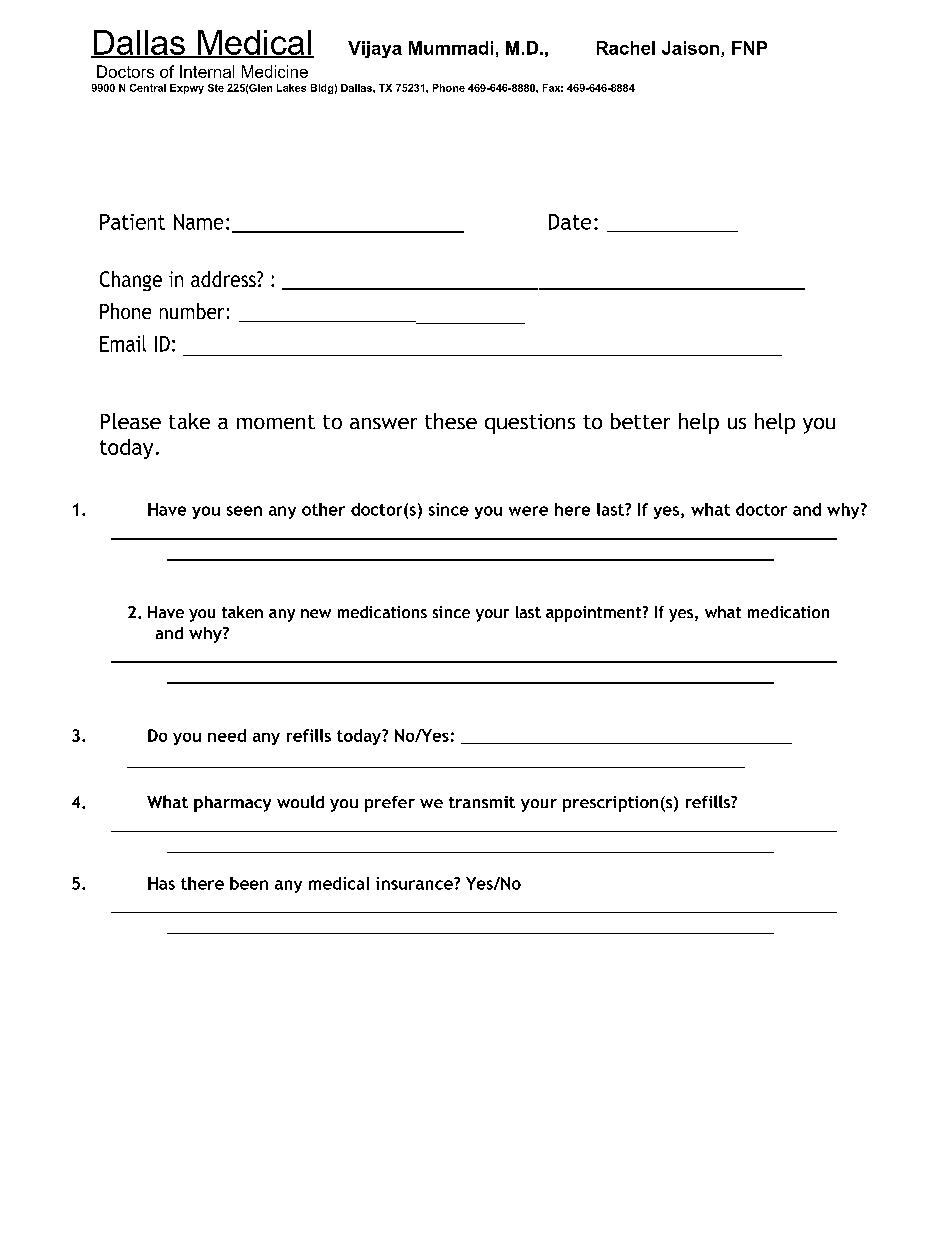 This screenshot has width=952, height=1233. Describe the element at coordinates (482, 802) in the screenshot. I see `transmit` at that location.
